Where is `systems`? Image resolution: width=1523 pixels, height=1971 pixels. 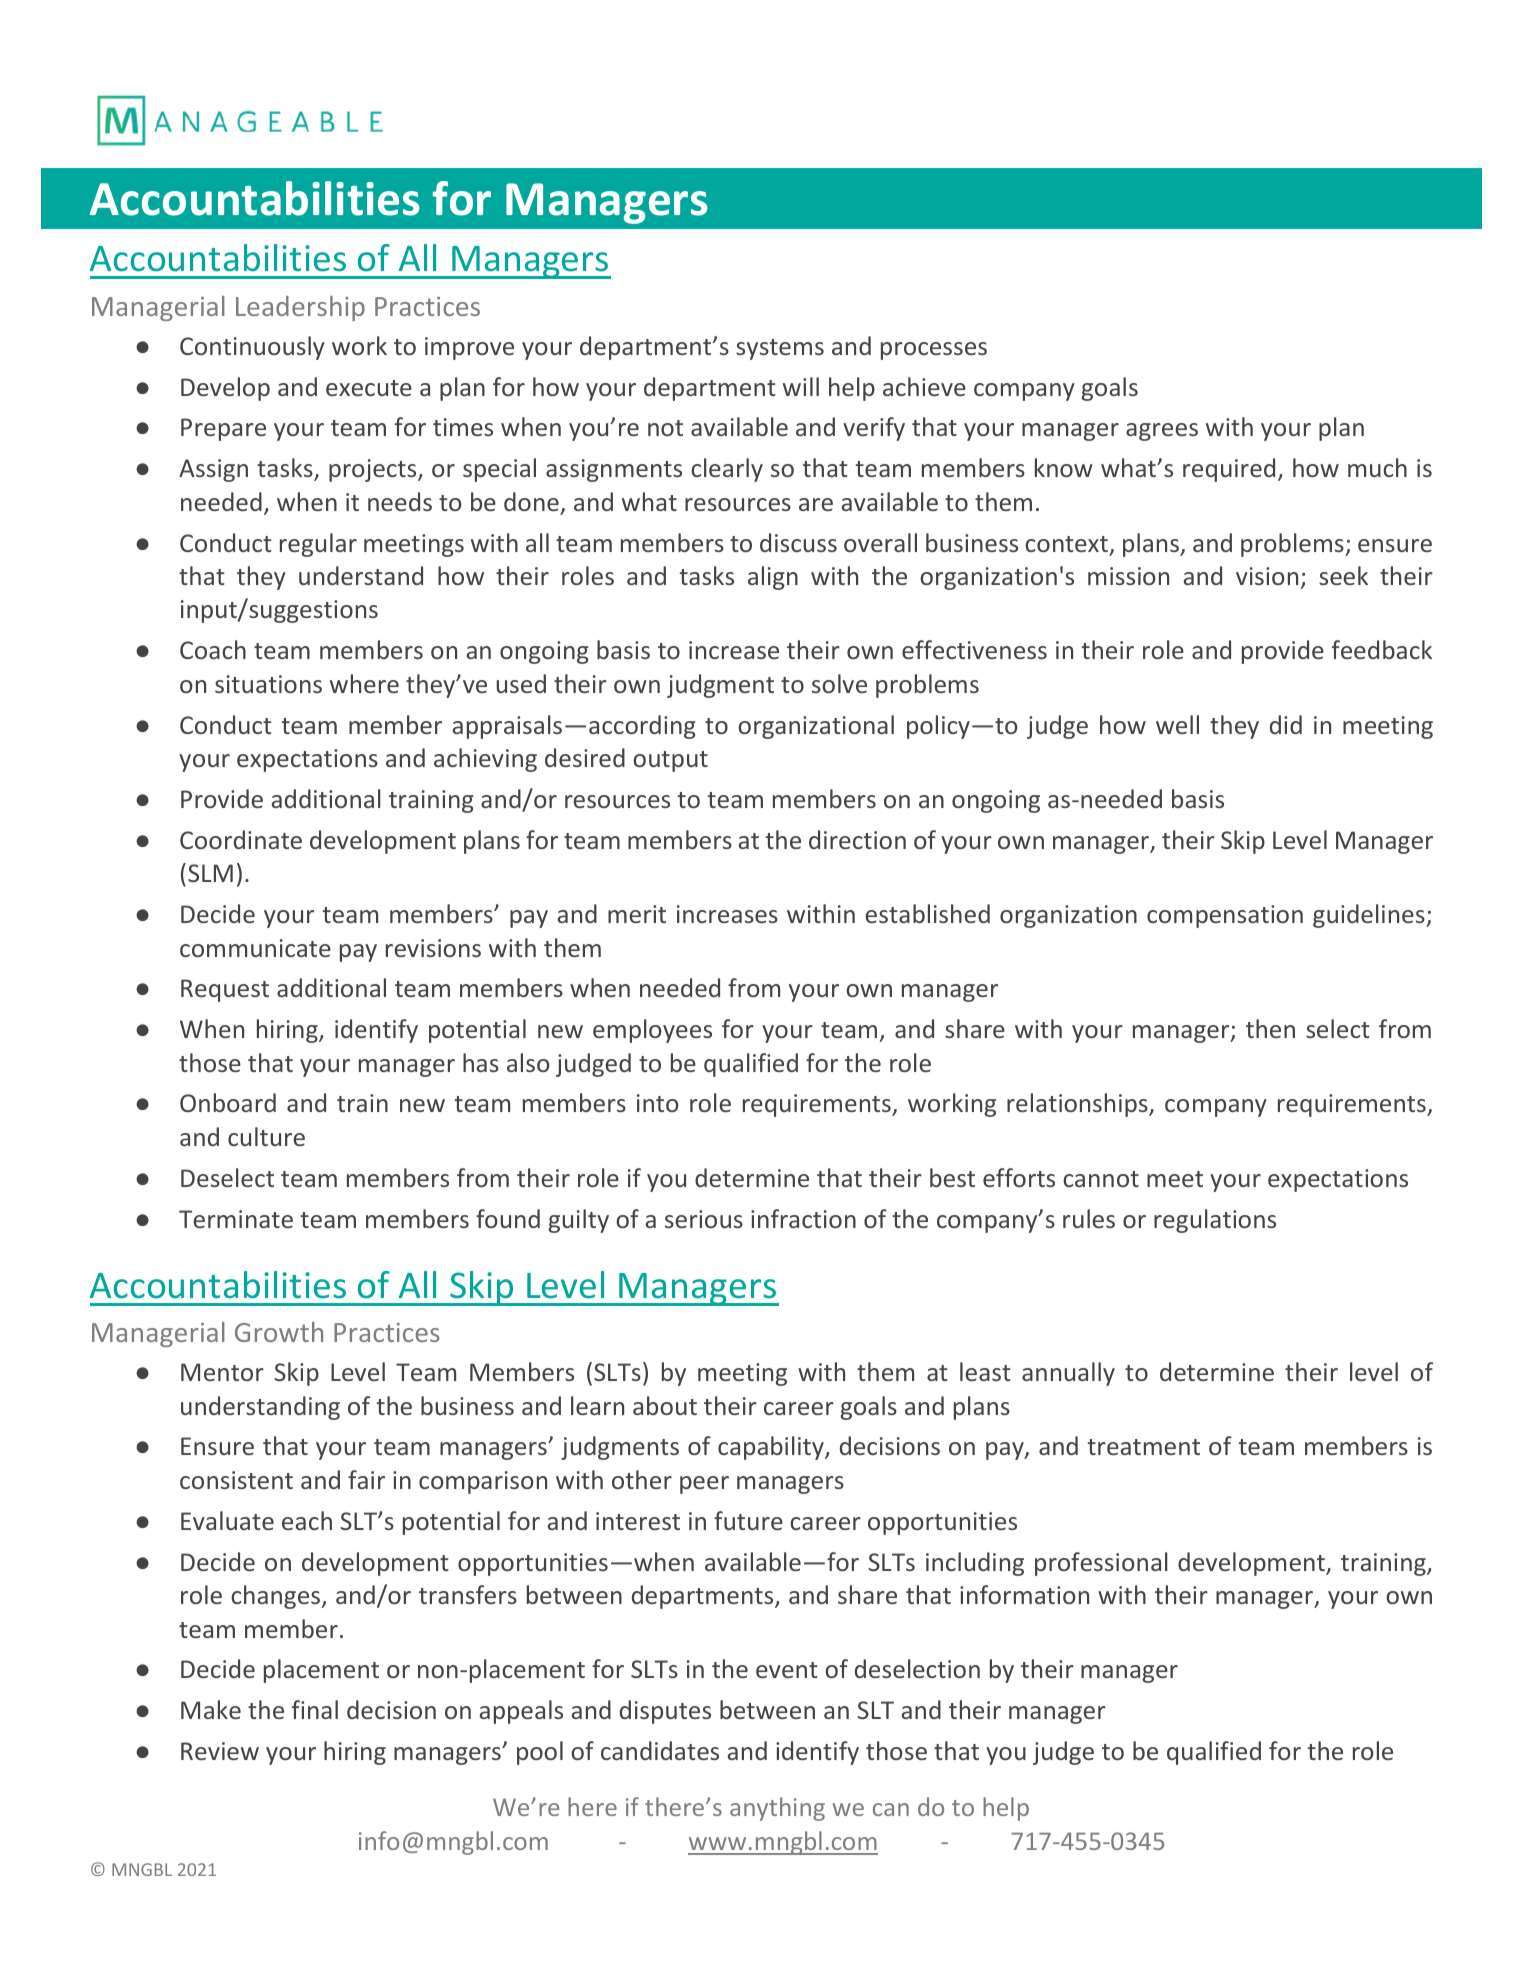 systems is located at coordinates (780, 349).
